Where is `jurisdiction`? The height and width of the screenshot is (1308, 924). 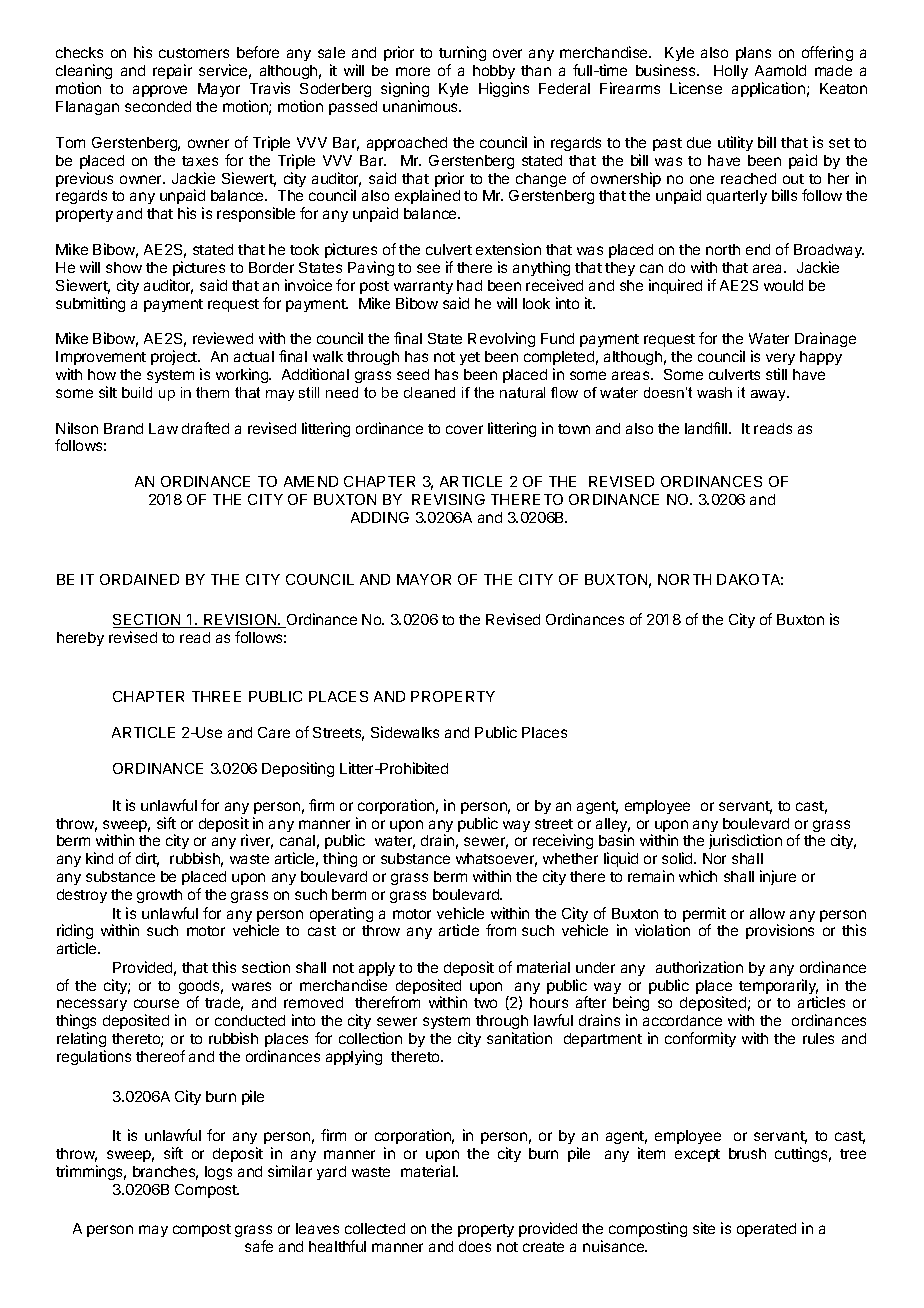
jurisdiction is located at coordinates (745, 841).
